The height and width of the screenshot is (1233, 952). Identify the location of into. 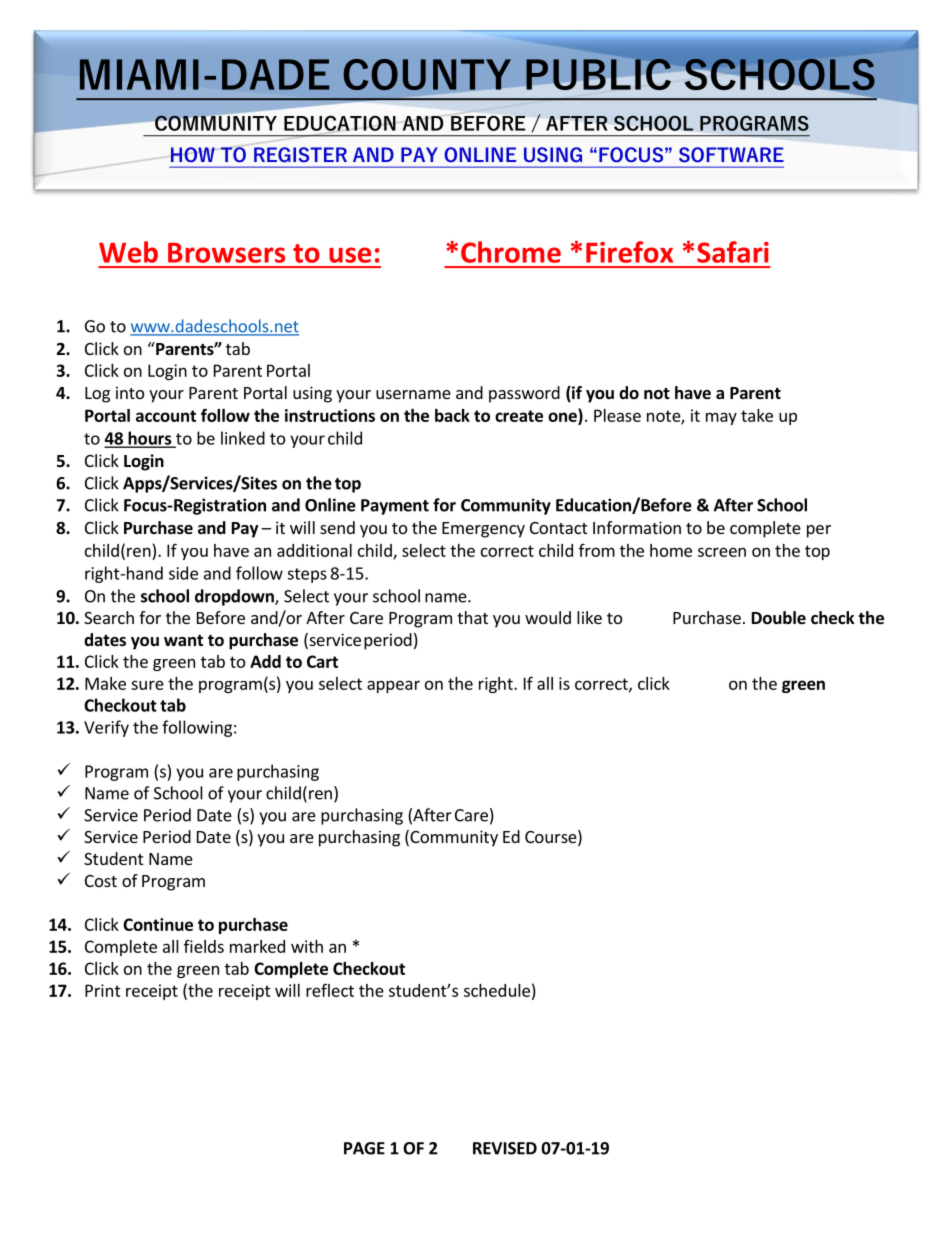
(130, 392).
